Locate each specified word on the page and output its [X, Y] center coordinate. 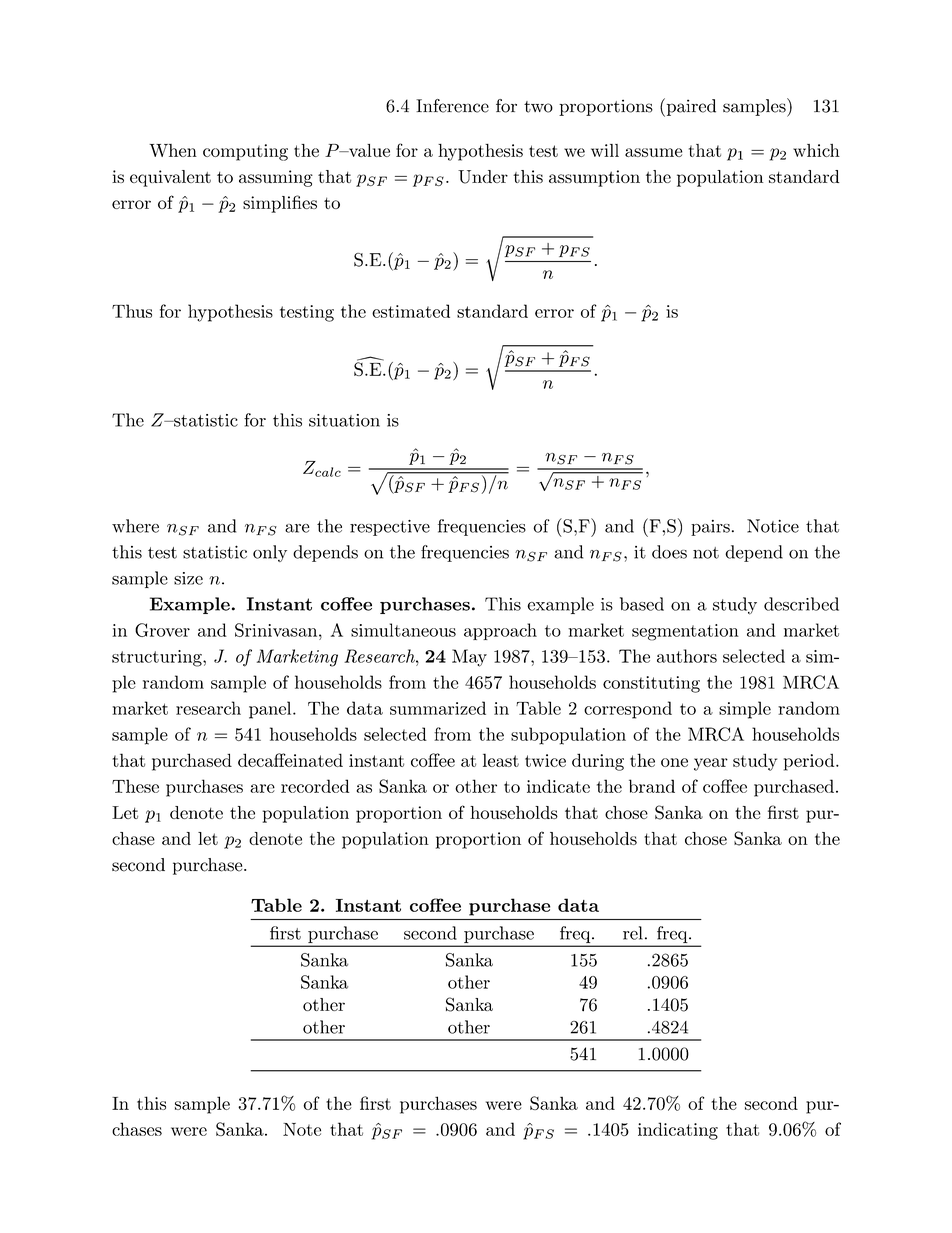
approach [500, 631]
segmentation [685, 632]
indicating [678, 1131]
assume [653, 152]
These [135, 786]
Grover [162, 630]
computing [245, 152]
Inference [452, 106]
